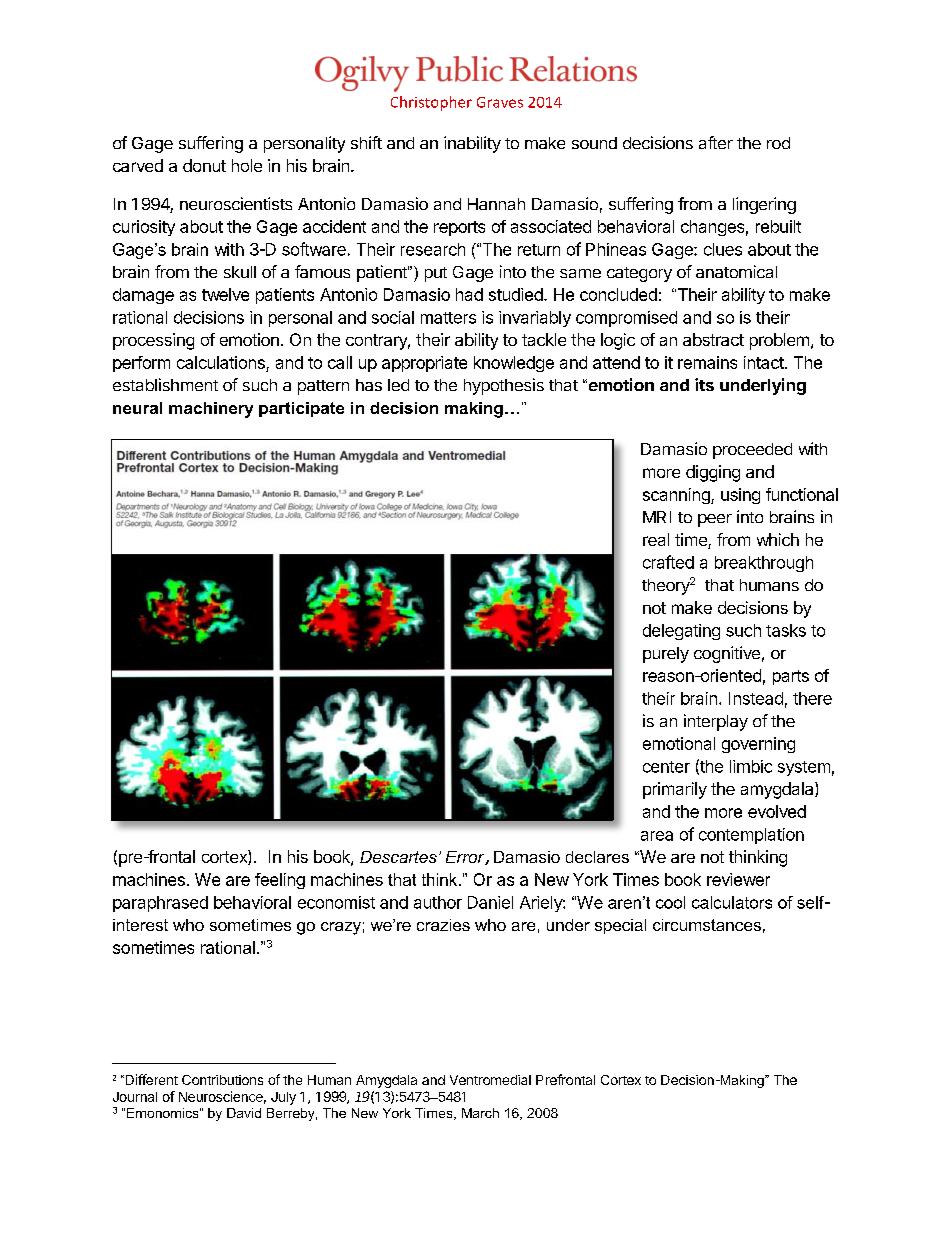 The image size is (952, 1233). Describe the element at coordinates (716, 142) in the document. I see `after` at that location.
